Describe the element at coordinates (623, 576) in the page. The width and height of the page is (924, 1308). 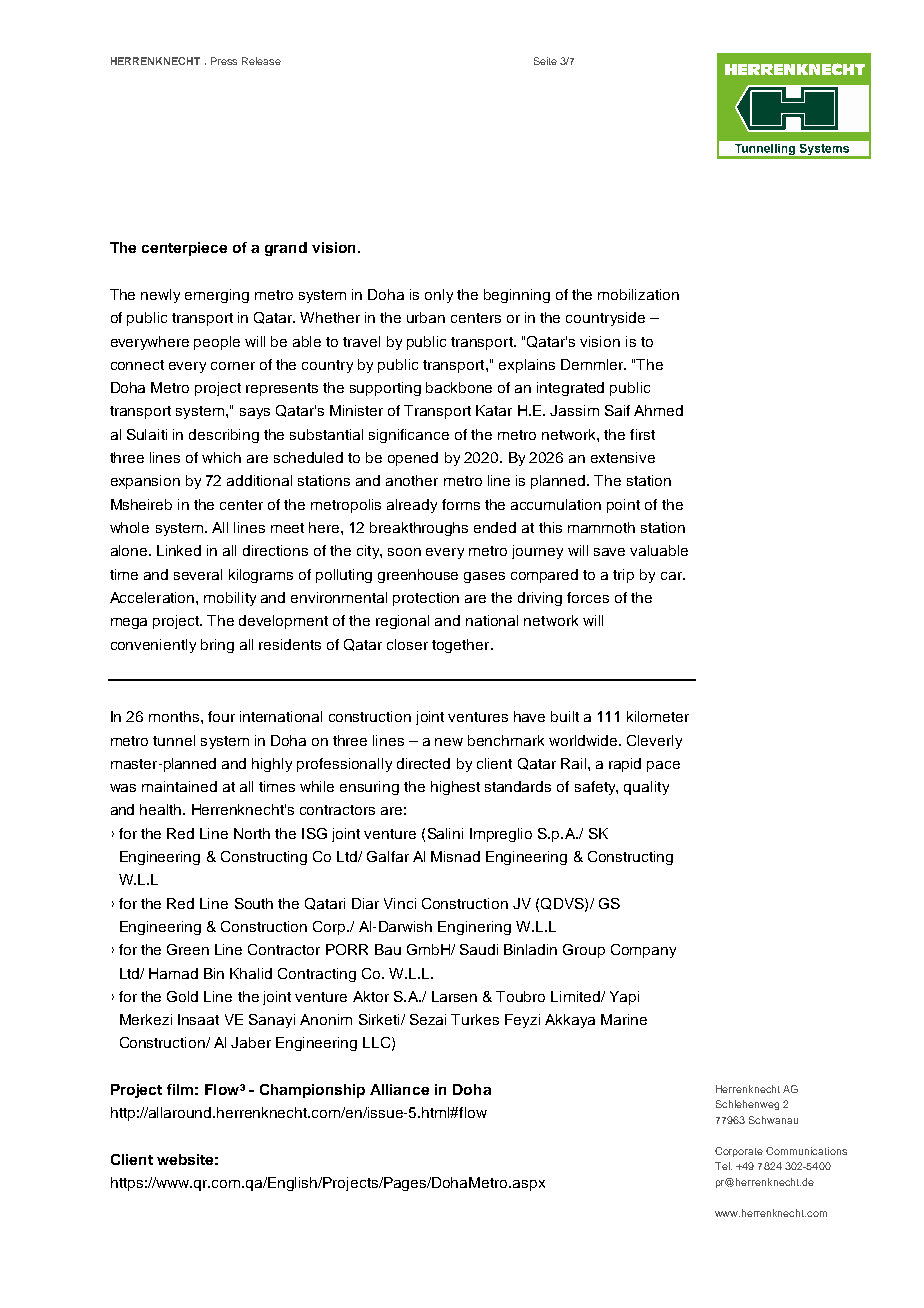
I see `trip` at that location.
